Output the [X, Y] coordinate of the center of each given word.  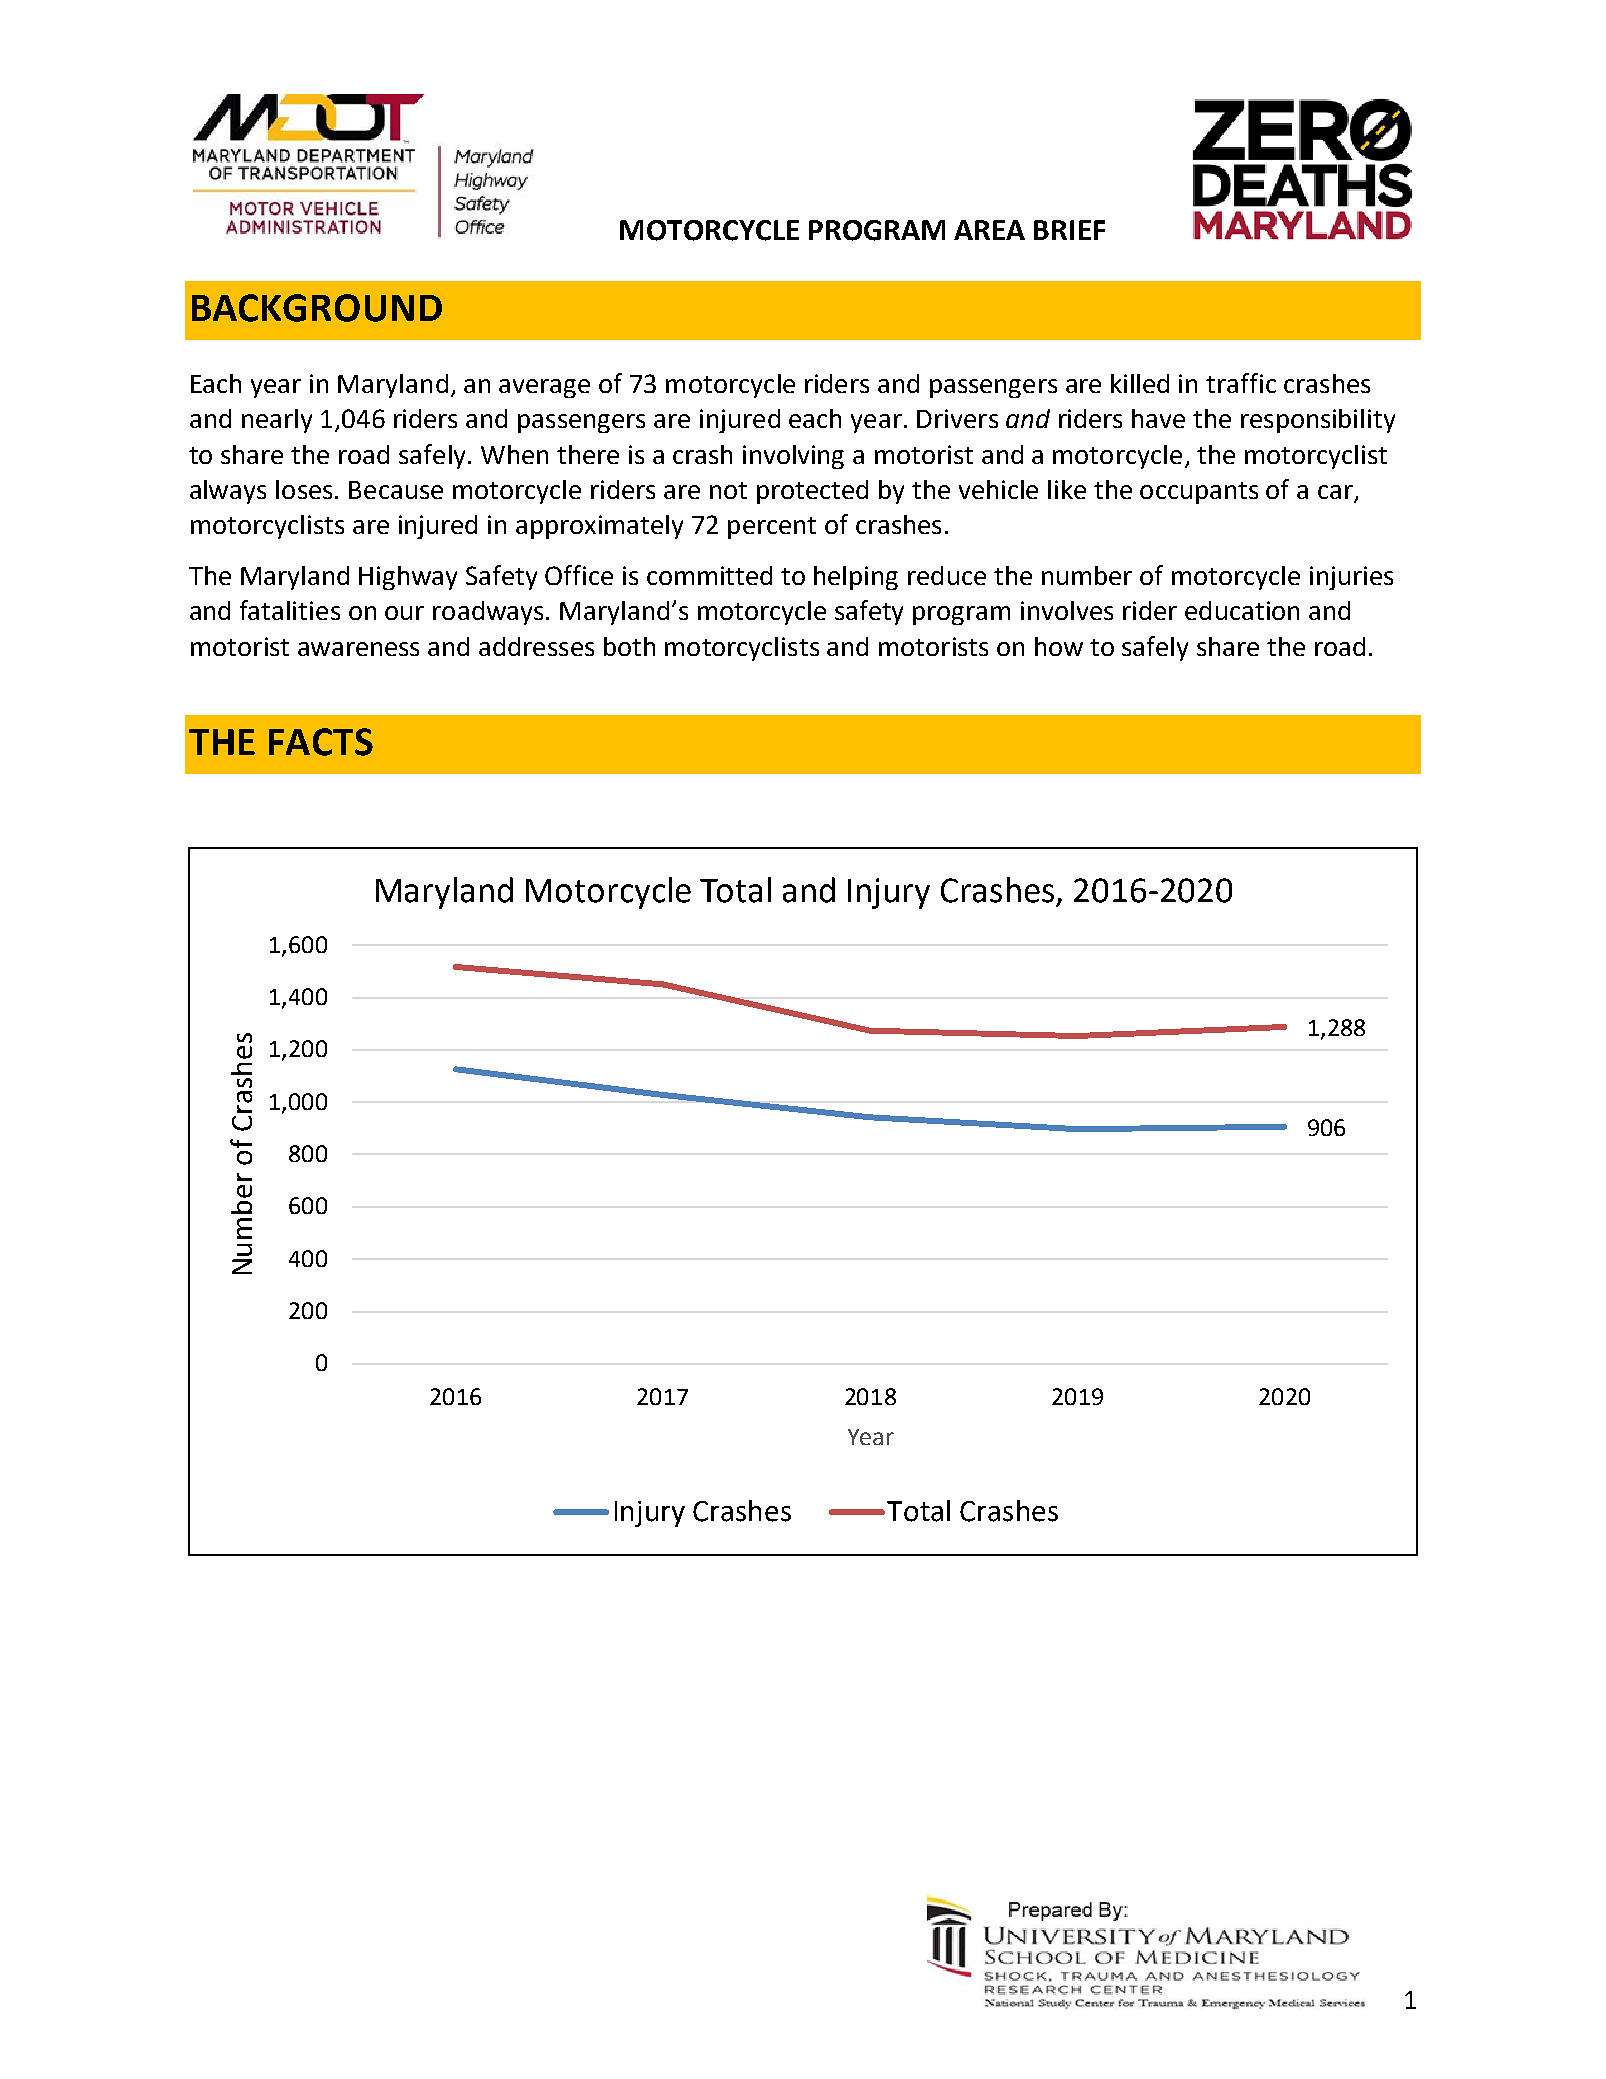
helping [856, 578]
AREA [989, 230]
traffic [1241, 383]
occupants [1199, 493]
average [544, 388]
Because [396, 490]
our [404, 613]
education [1242, 610]
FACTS [321, 742]
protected [812, 492]
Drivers [957, 418]
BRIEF [1069, 230]
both [629, 646]
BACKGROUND [317, 308]
